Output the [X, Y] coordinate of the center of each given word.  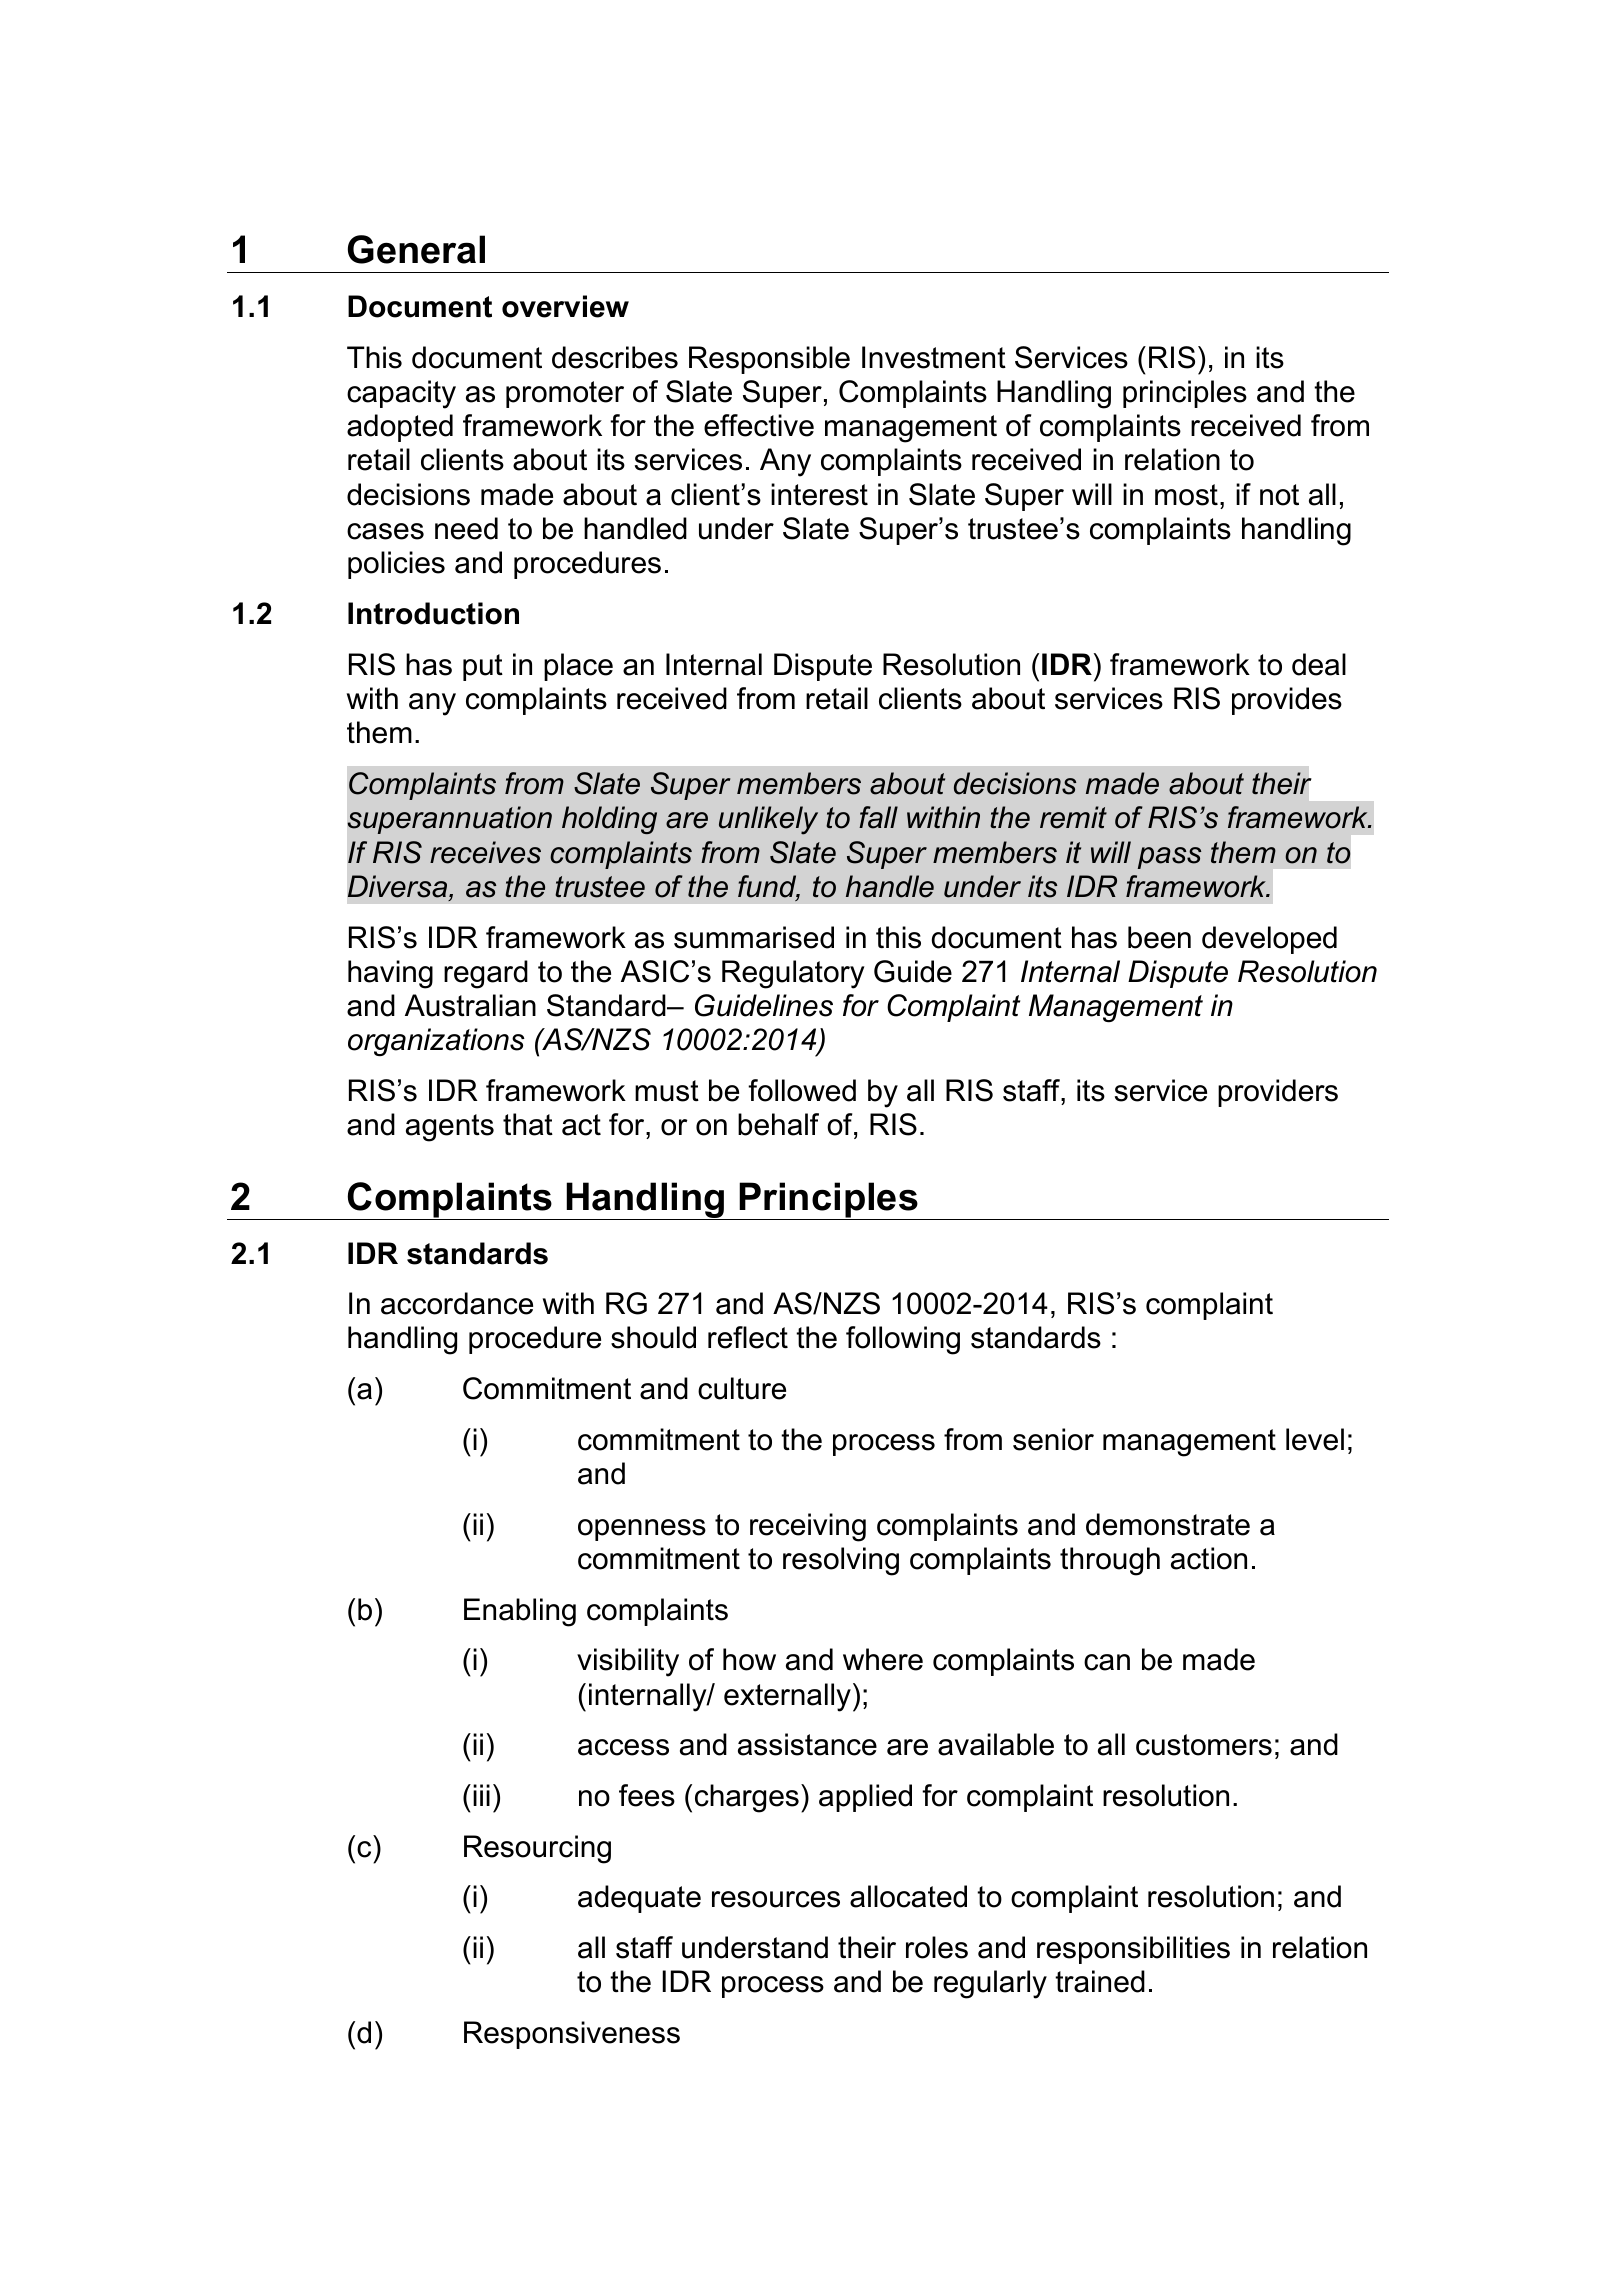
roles [937, 1947]
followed [802, 1090]
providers [1278, 1093]
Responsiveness [572, 2035]
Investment [934, 357]
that [528, 1124]
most [1186, 495]
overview [565, 306]
